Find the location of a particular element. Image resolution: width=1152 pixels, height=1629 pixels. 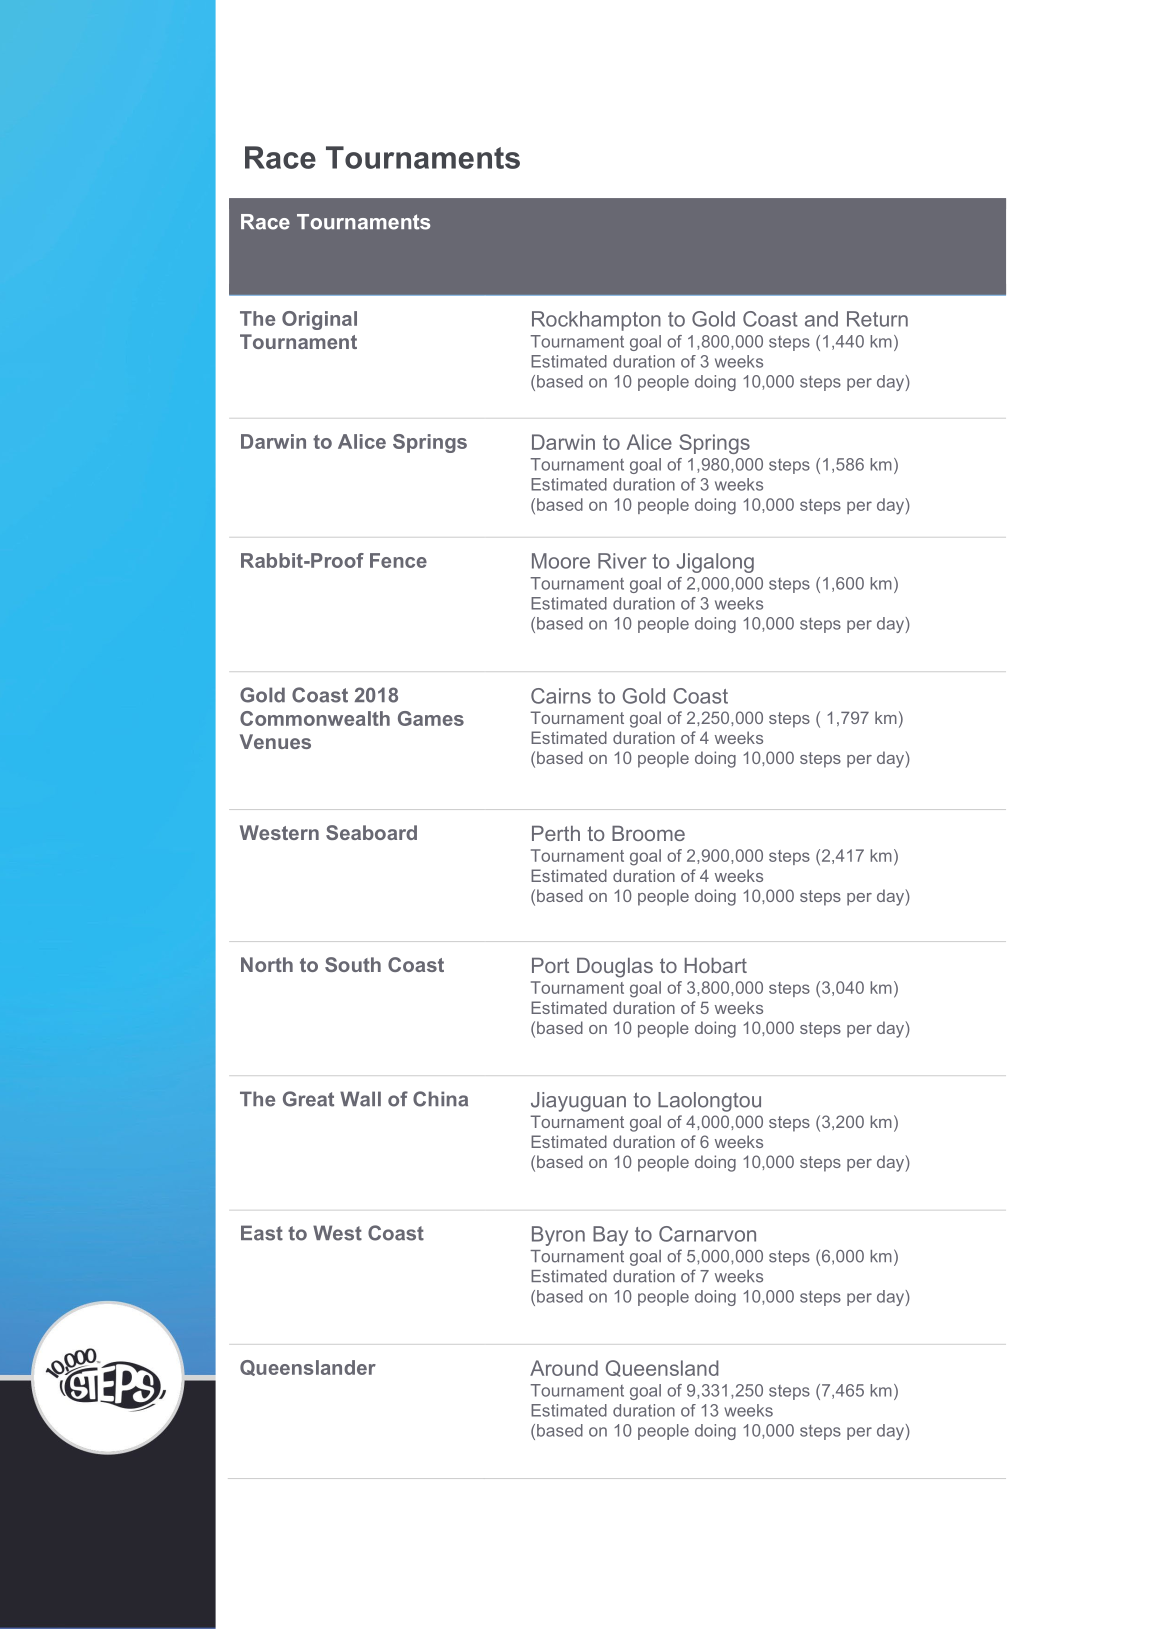

China is located at coordinates (440, 1099).
